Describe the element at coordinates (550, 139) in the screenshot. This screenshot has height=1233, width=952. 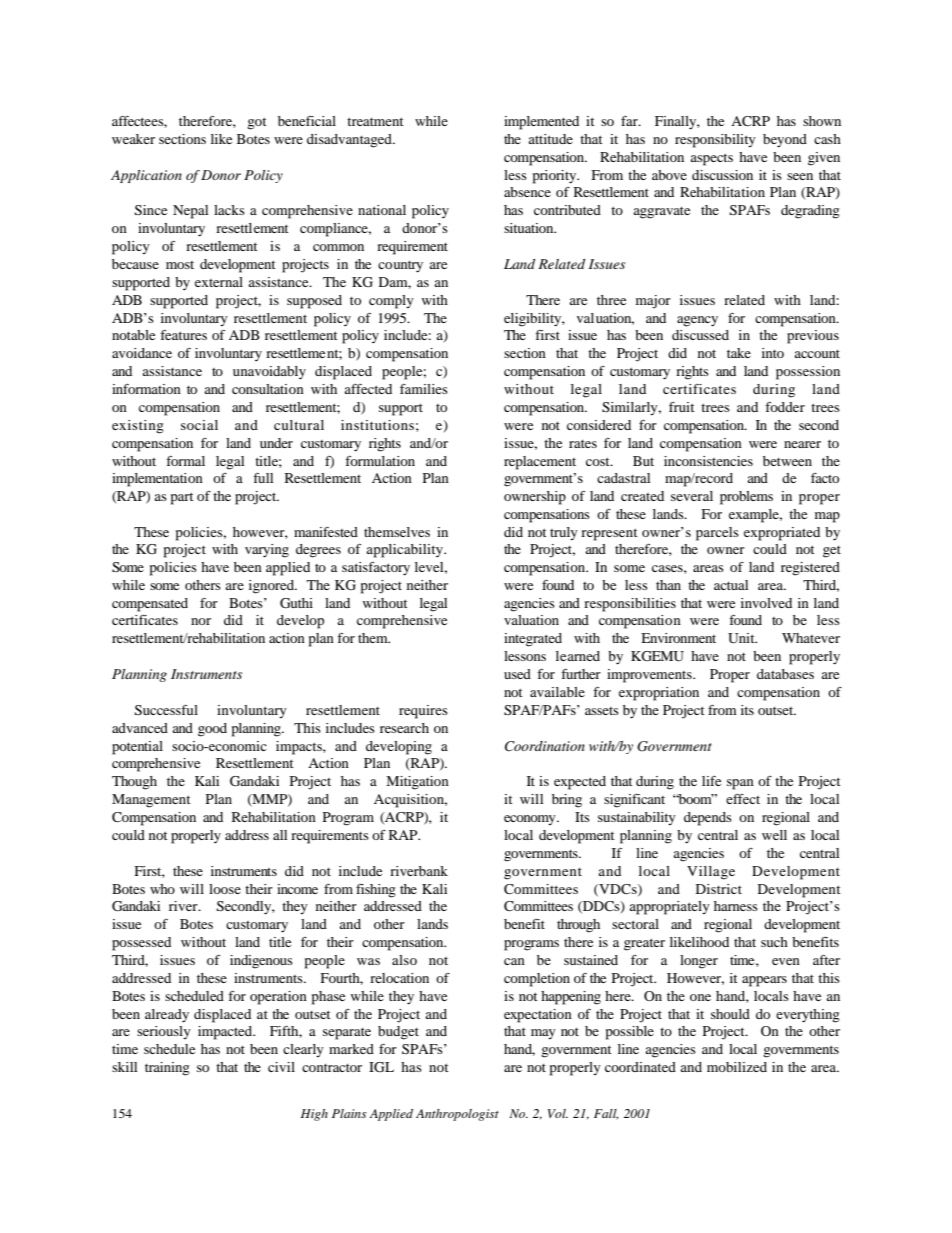
I see `attitude` at that location.
